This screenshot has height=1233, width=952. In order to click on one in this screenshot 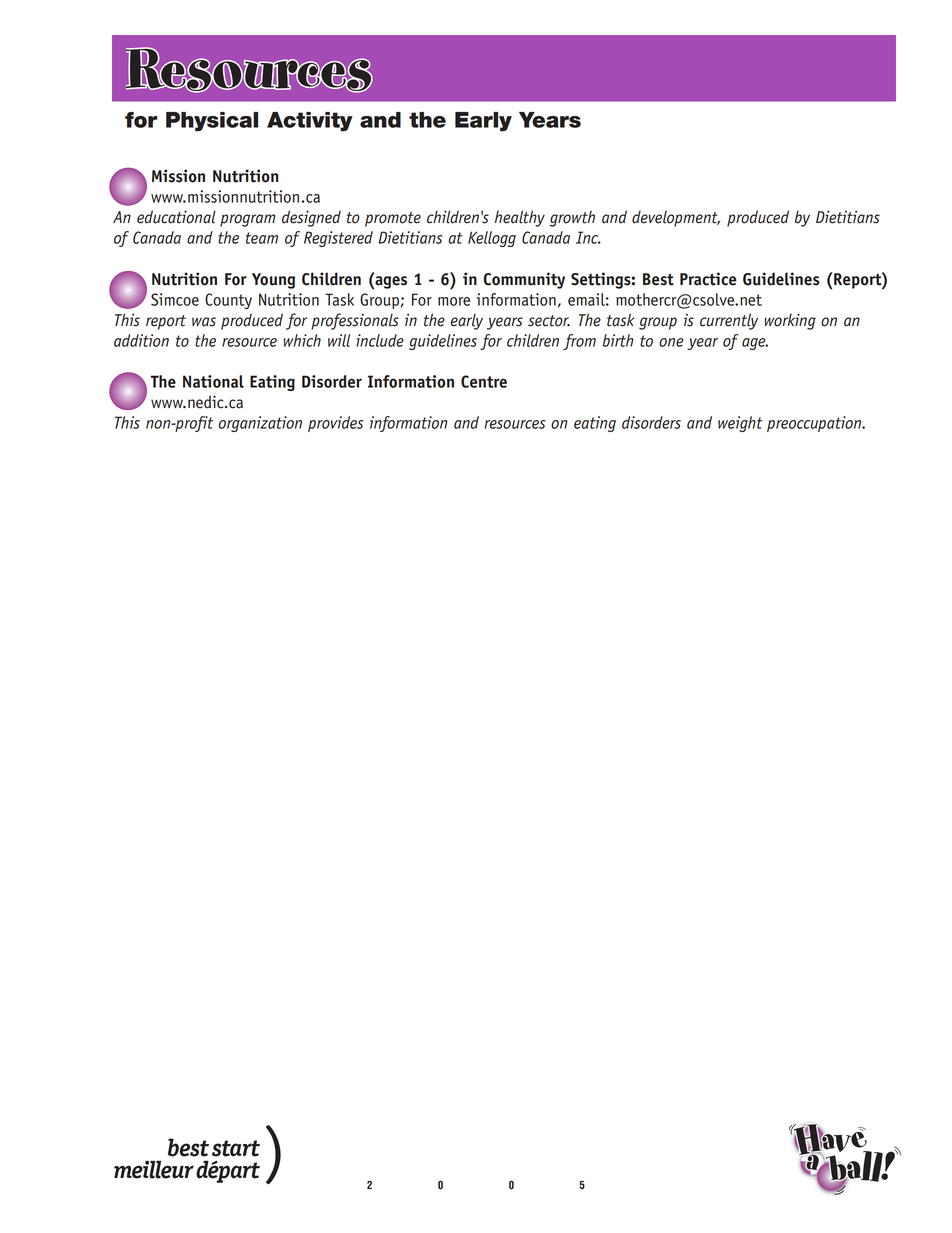, I will do `click(671, 342)`.
